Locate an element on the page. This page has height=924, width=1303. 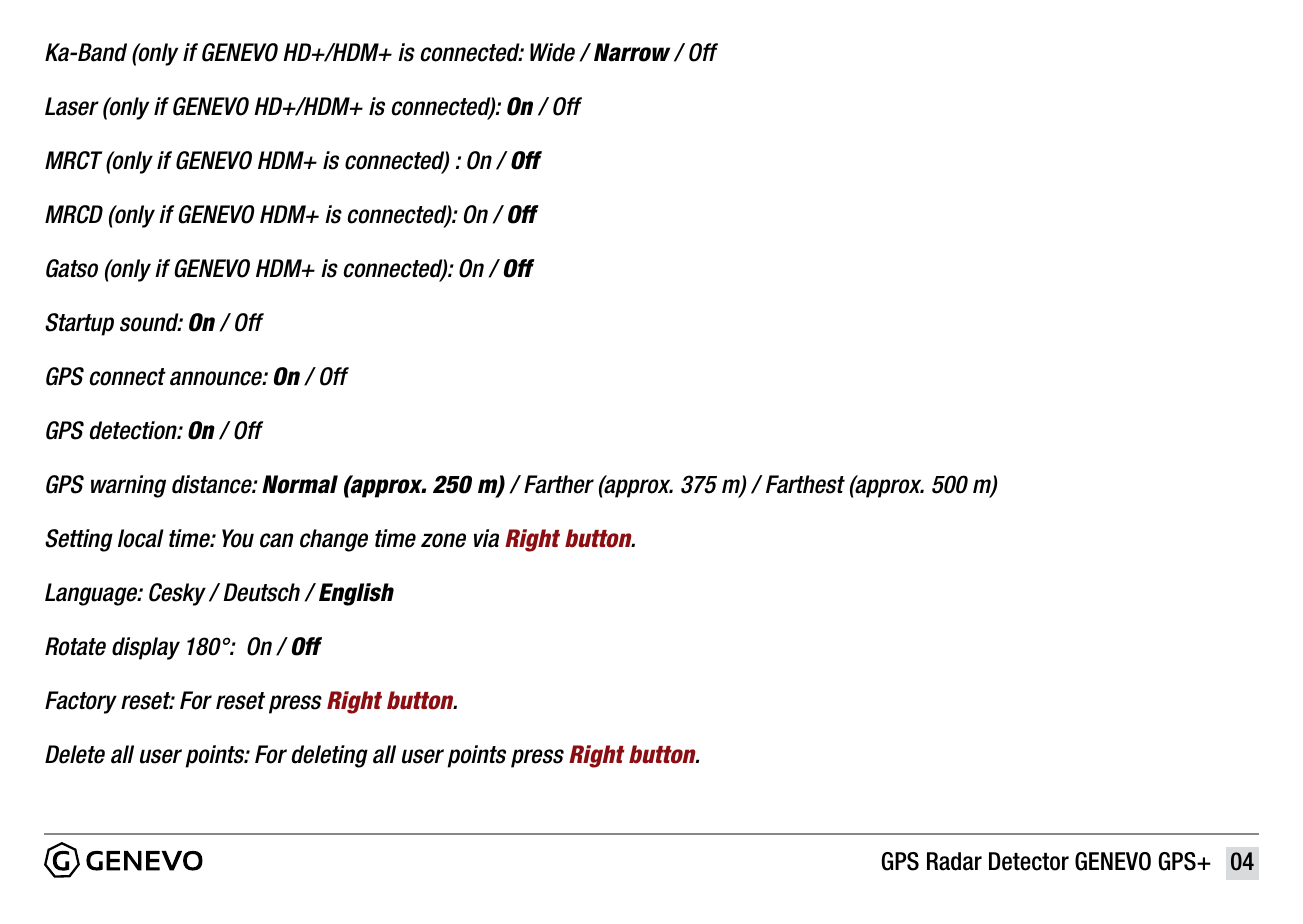
Wide is located at coordinates (552, 52).
